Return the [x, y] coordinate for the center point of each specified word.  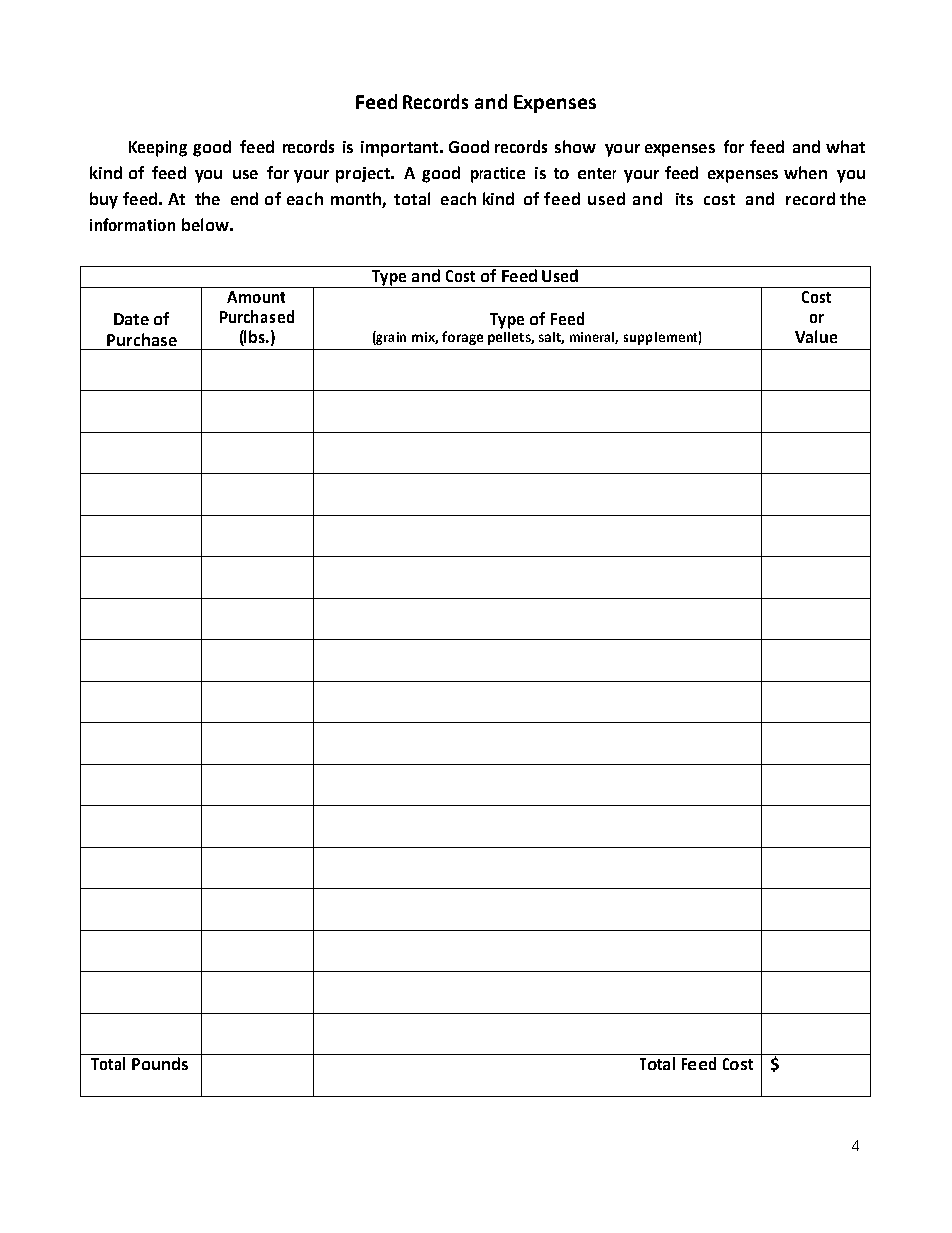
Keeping [158, 149]
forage [462, 338]
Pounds [160, 1063]
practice [498, 175]
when [805, 172]
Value [816, 336]
